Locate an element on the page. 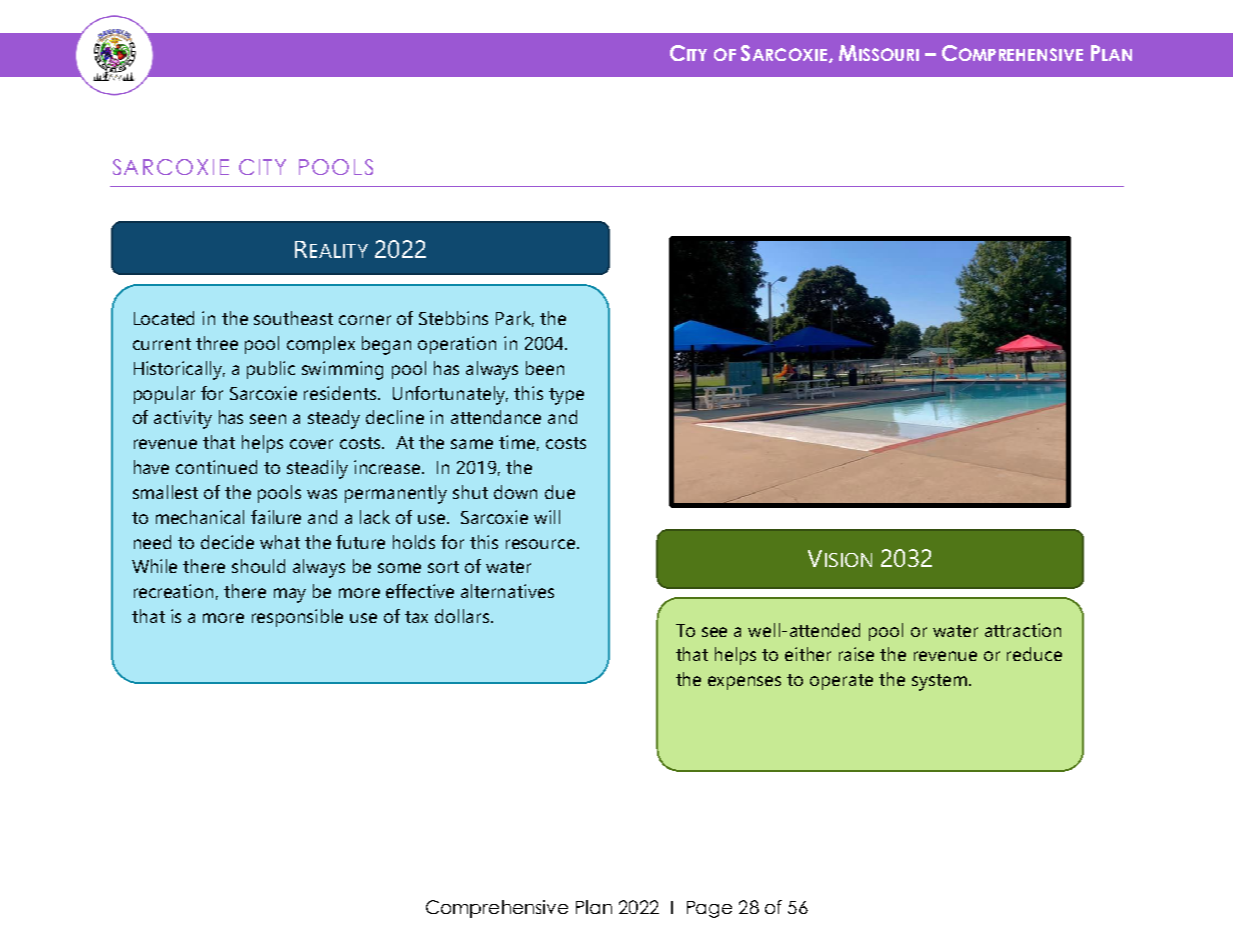 The width and height of the document is (1233, 952). been is located at coordinates (545, 368).
